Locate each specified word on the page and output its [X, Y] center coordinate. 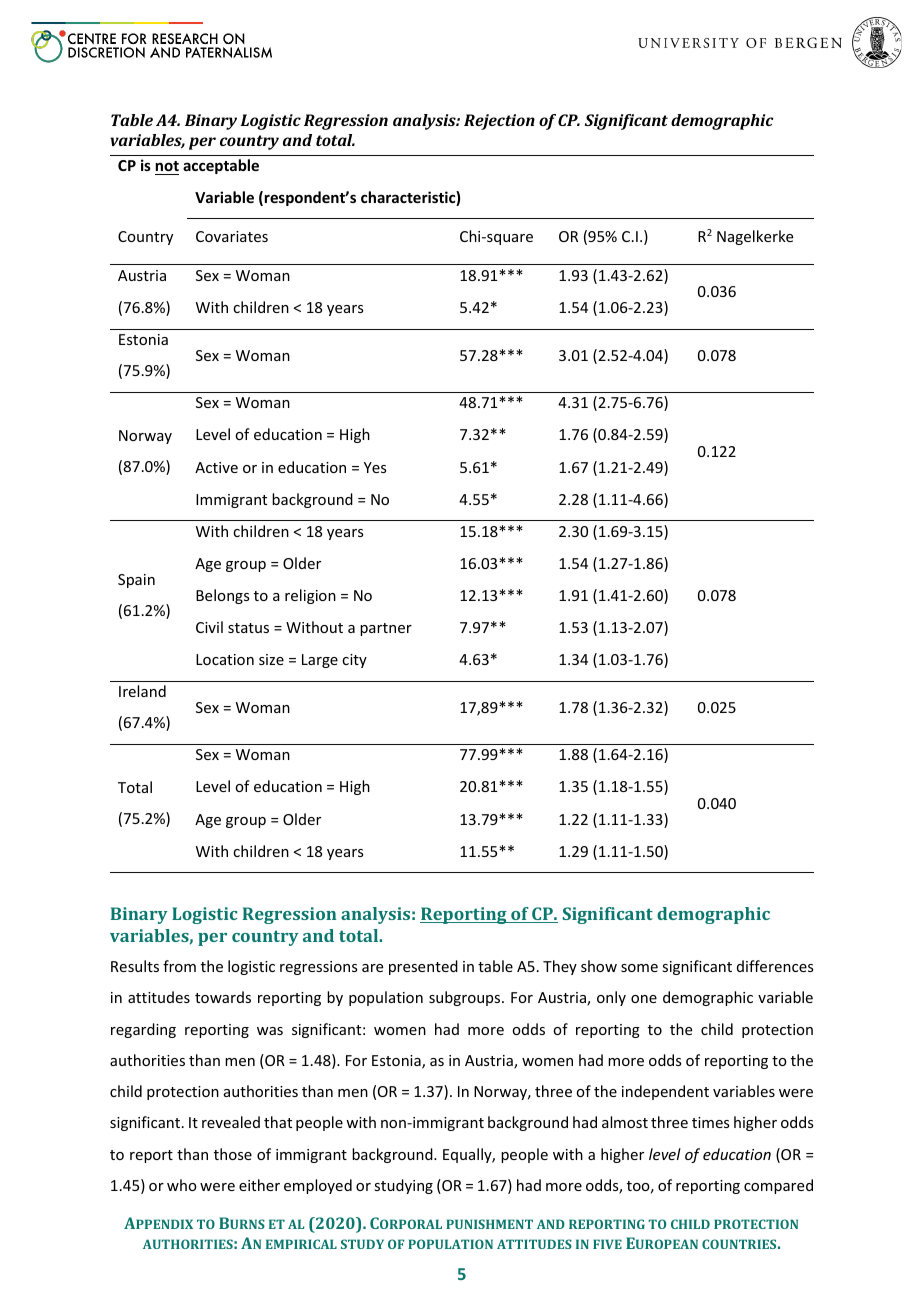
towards [223, 997]
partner [386, 629]
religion [310, 596]
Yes [375, 467]
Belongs [222, 596]
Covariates [232, 236]
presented [423, 967]
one [644, 999]
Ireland [142, 691]
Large [320, 661]
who [182, 1185]
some [639, 968]
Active [216, 467]
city [354, 661]
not [167, 168]
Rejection [499, 122]
